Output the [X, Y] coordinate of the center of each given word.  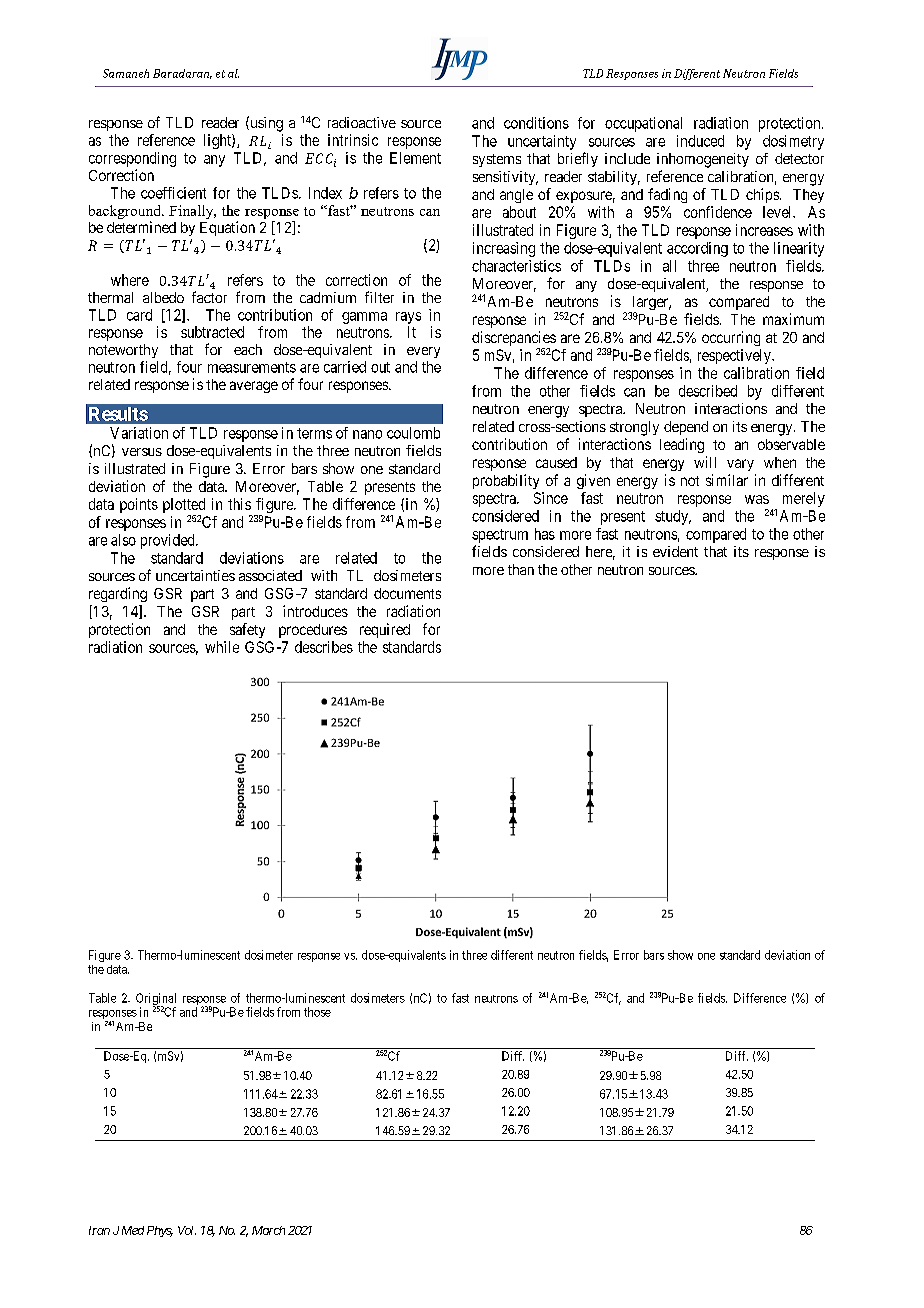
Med [133, 1230]
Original [156, 1000]
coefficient [173, 193]
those [317, 1012]
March [268, 1230]
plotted [184, 507]
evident [675, 551]
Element [415, 158]
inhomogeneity [703, 160]
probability [506, 481]
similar [727, 480]
